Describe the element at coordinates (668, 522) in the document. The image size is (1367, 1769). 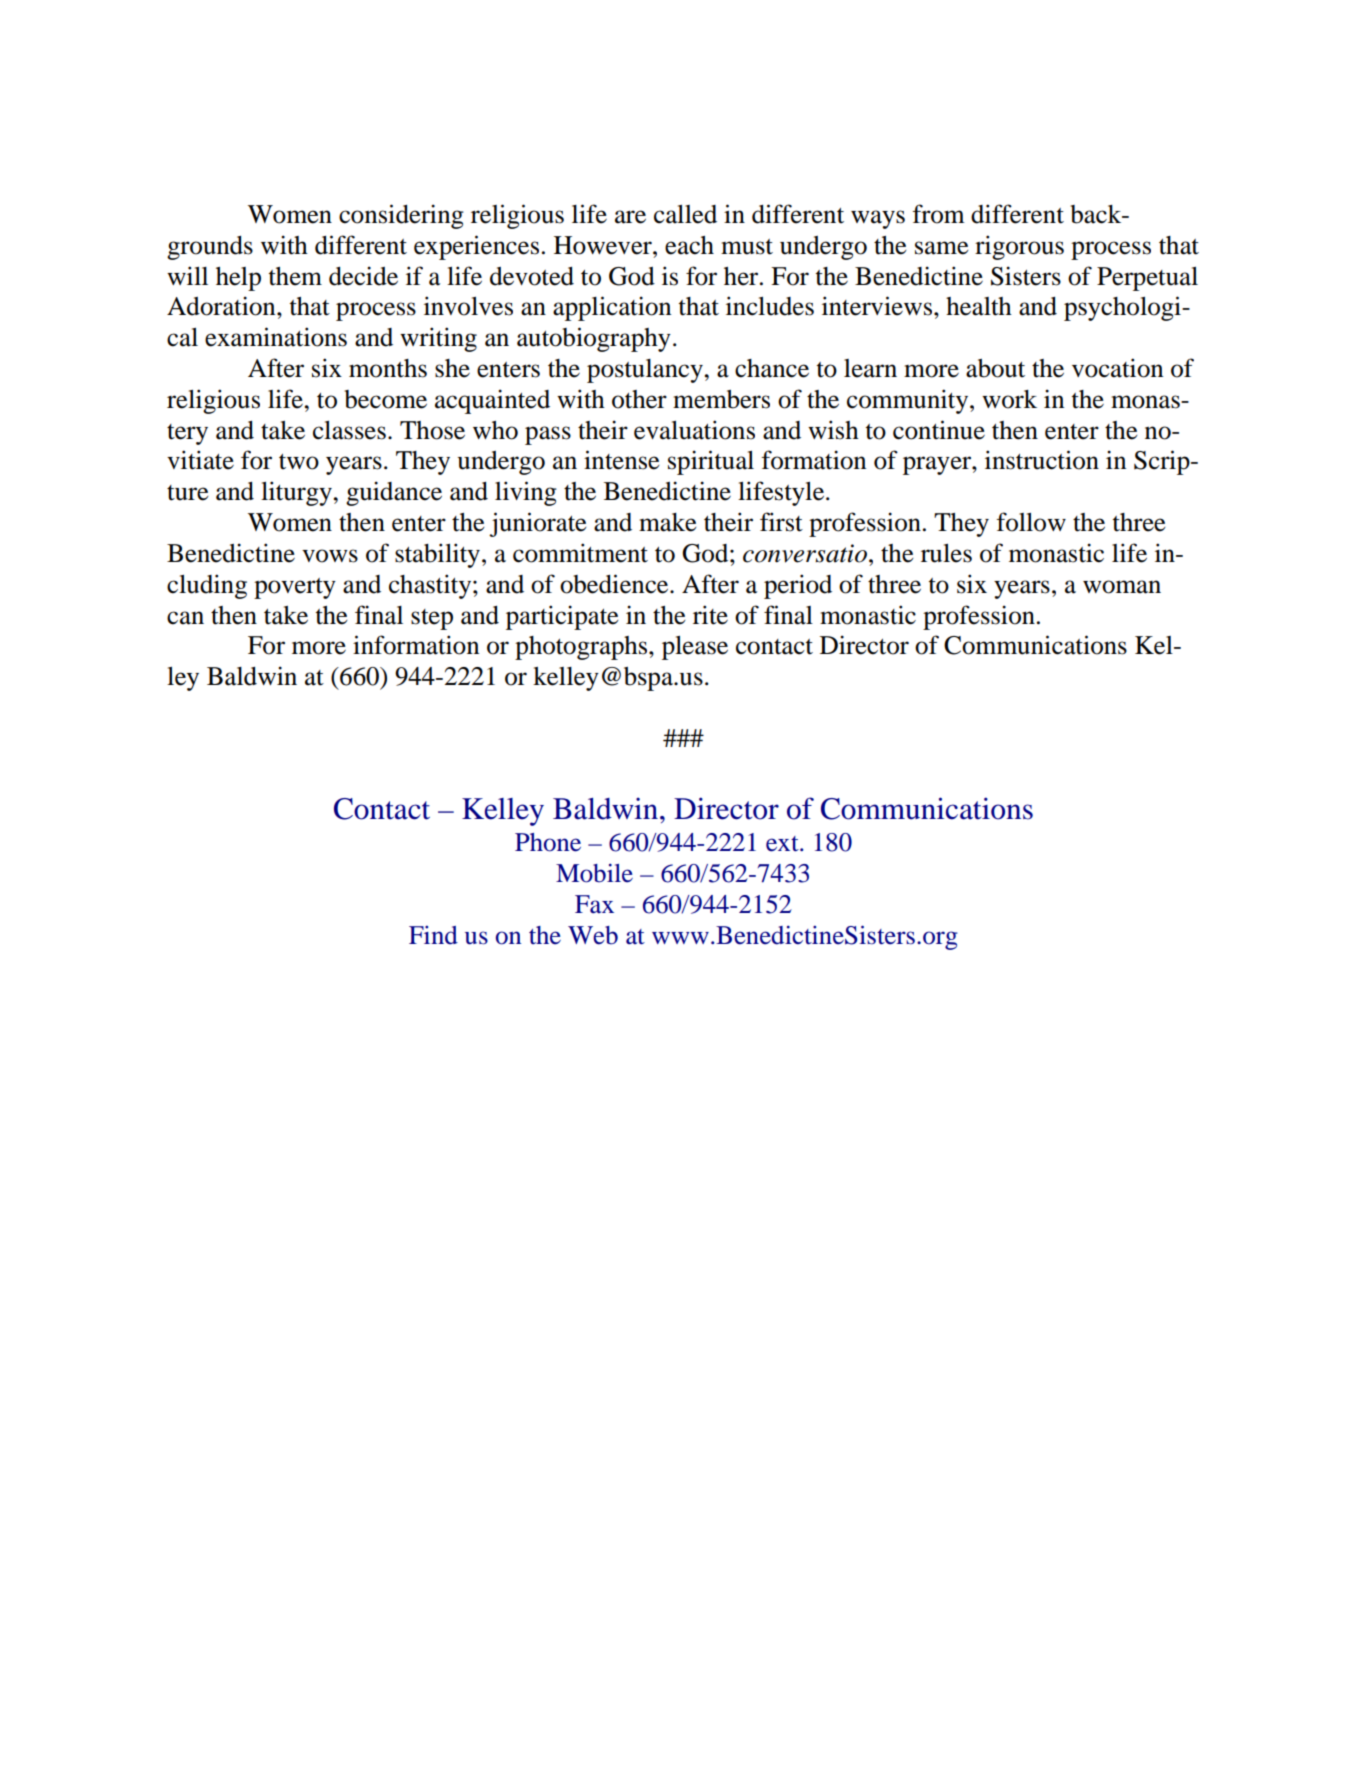
I see `make` at that location.
